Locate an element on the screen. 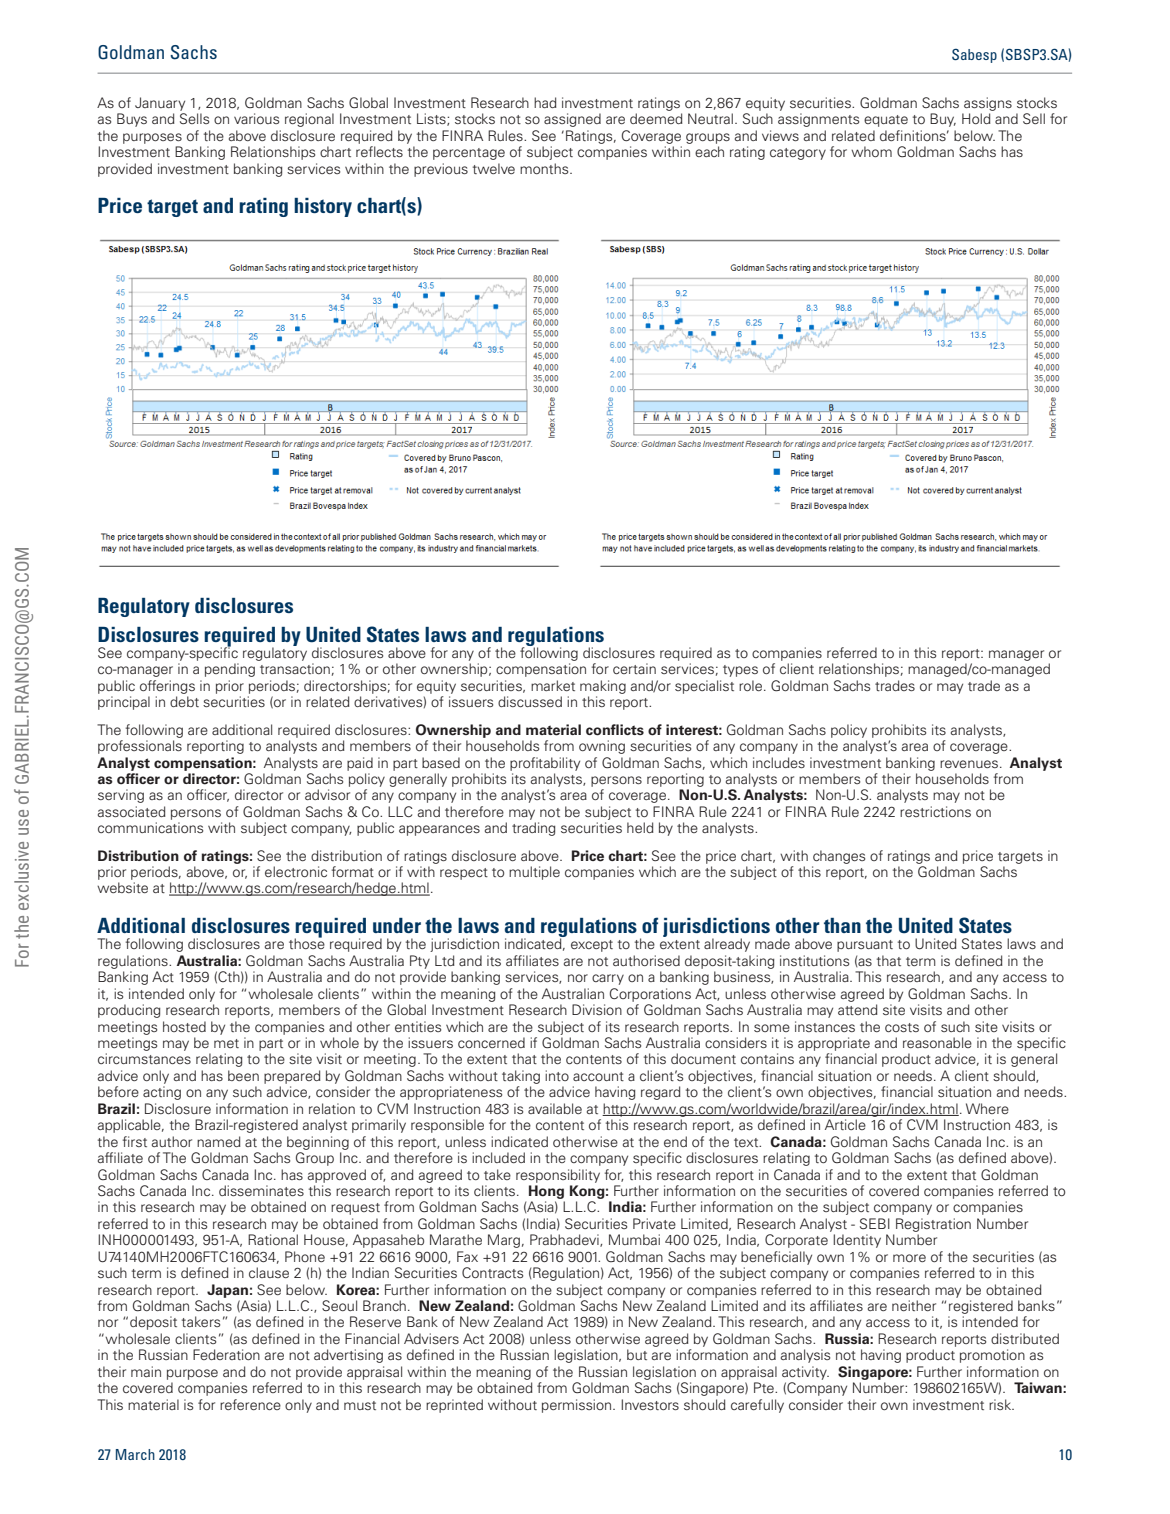  pending is located at coordinates (230, 670).
